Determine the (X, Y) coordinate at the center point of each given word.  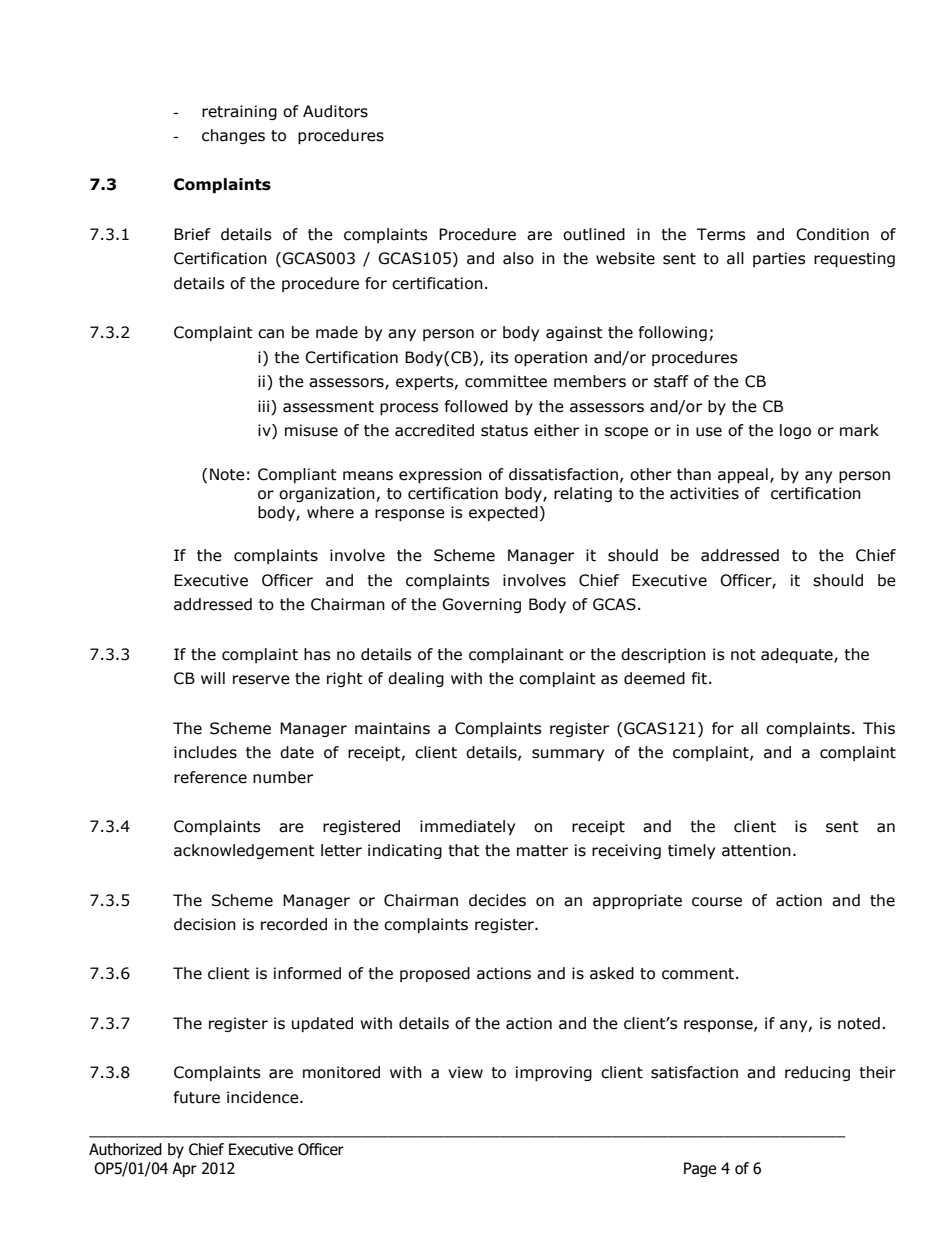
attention (756, 850)
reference (210, 777)
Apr (184, 1169)
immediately (467, 827)
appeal (743, 475)
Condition (832, 234)
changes (233, 136)
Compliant (297, 475)
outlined (594, 234)
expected (503, 513)
